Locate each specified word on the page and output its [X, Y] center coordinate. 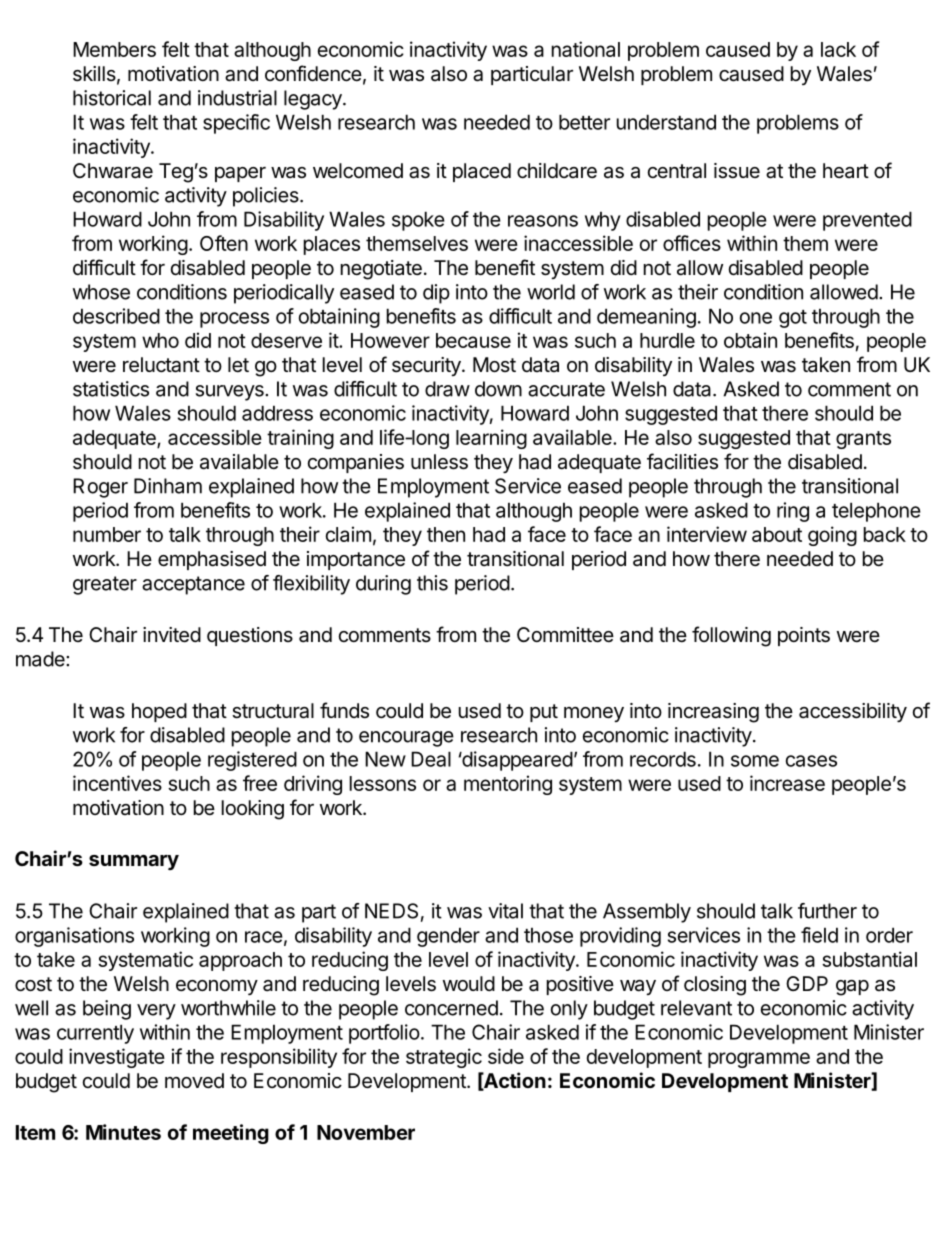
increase [787, 783]
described [116, 316]
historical [112, 98]
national [586, 49]
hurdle [667, 340]
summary [134, 862]
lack [838, 49]
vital [505, 911]
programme [759, 1060]
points [804, 636]
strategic [444, 1058]
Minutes [123, 1132]
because [473, 340]
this [432, 583]
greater [105, 585]
